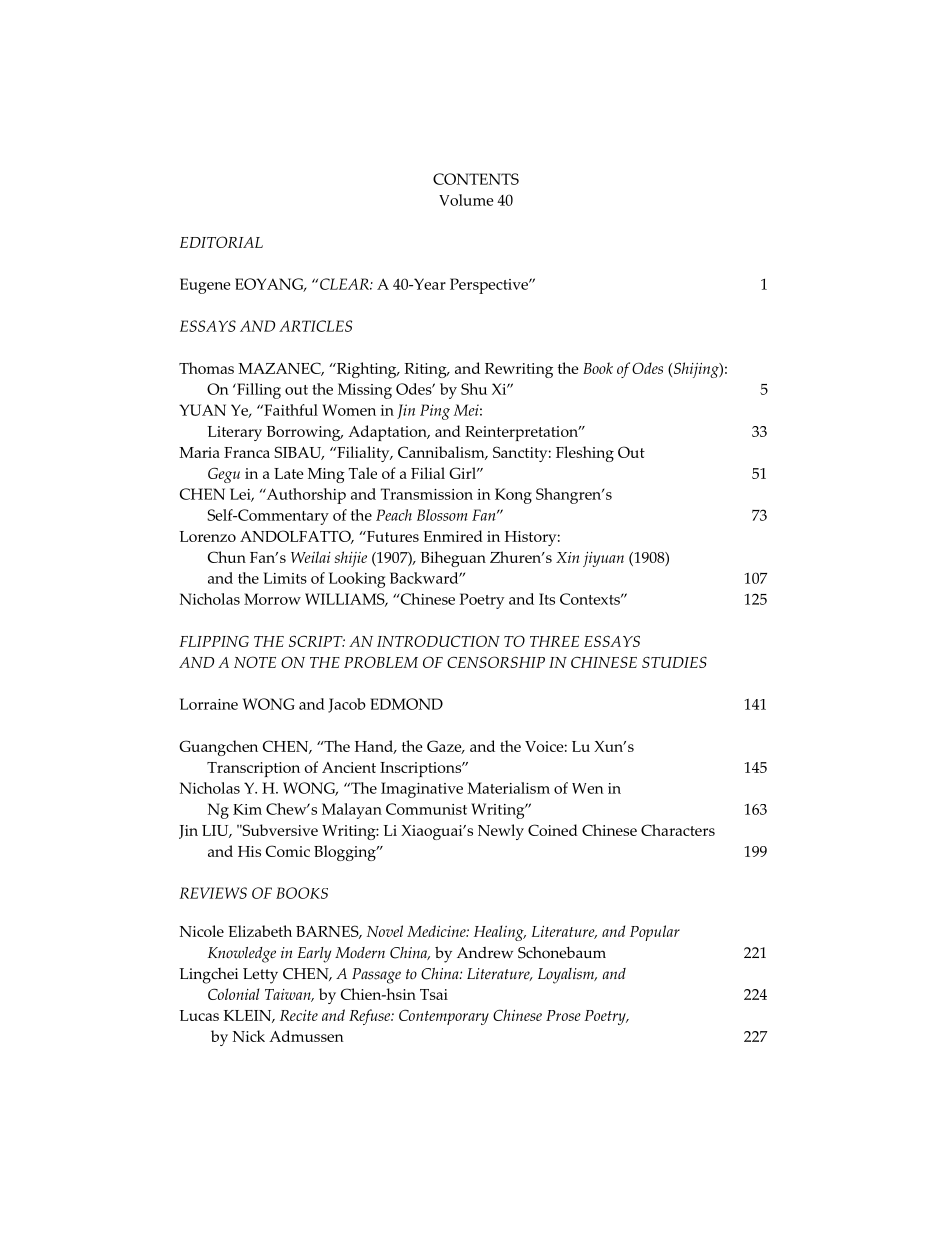  What do you see at coordinates (585, 454) in the screenshot?
I see `Fleshing` at bounding box center [585, 454].
